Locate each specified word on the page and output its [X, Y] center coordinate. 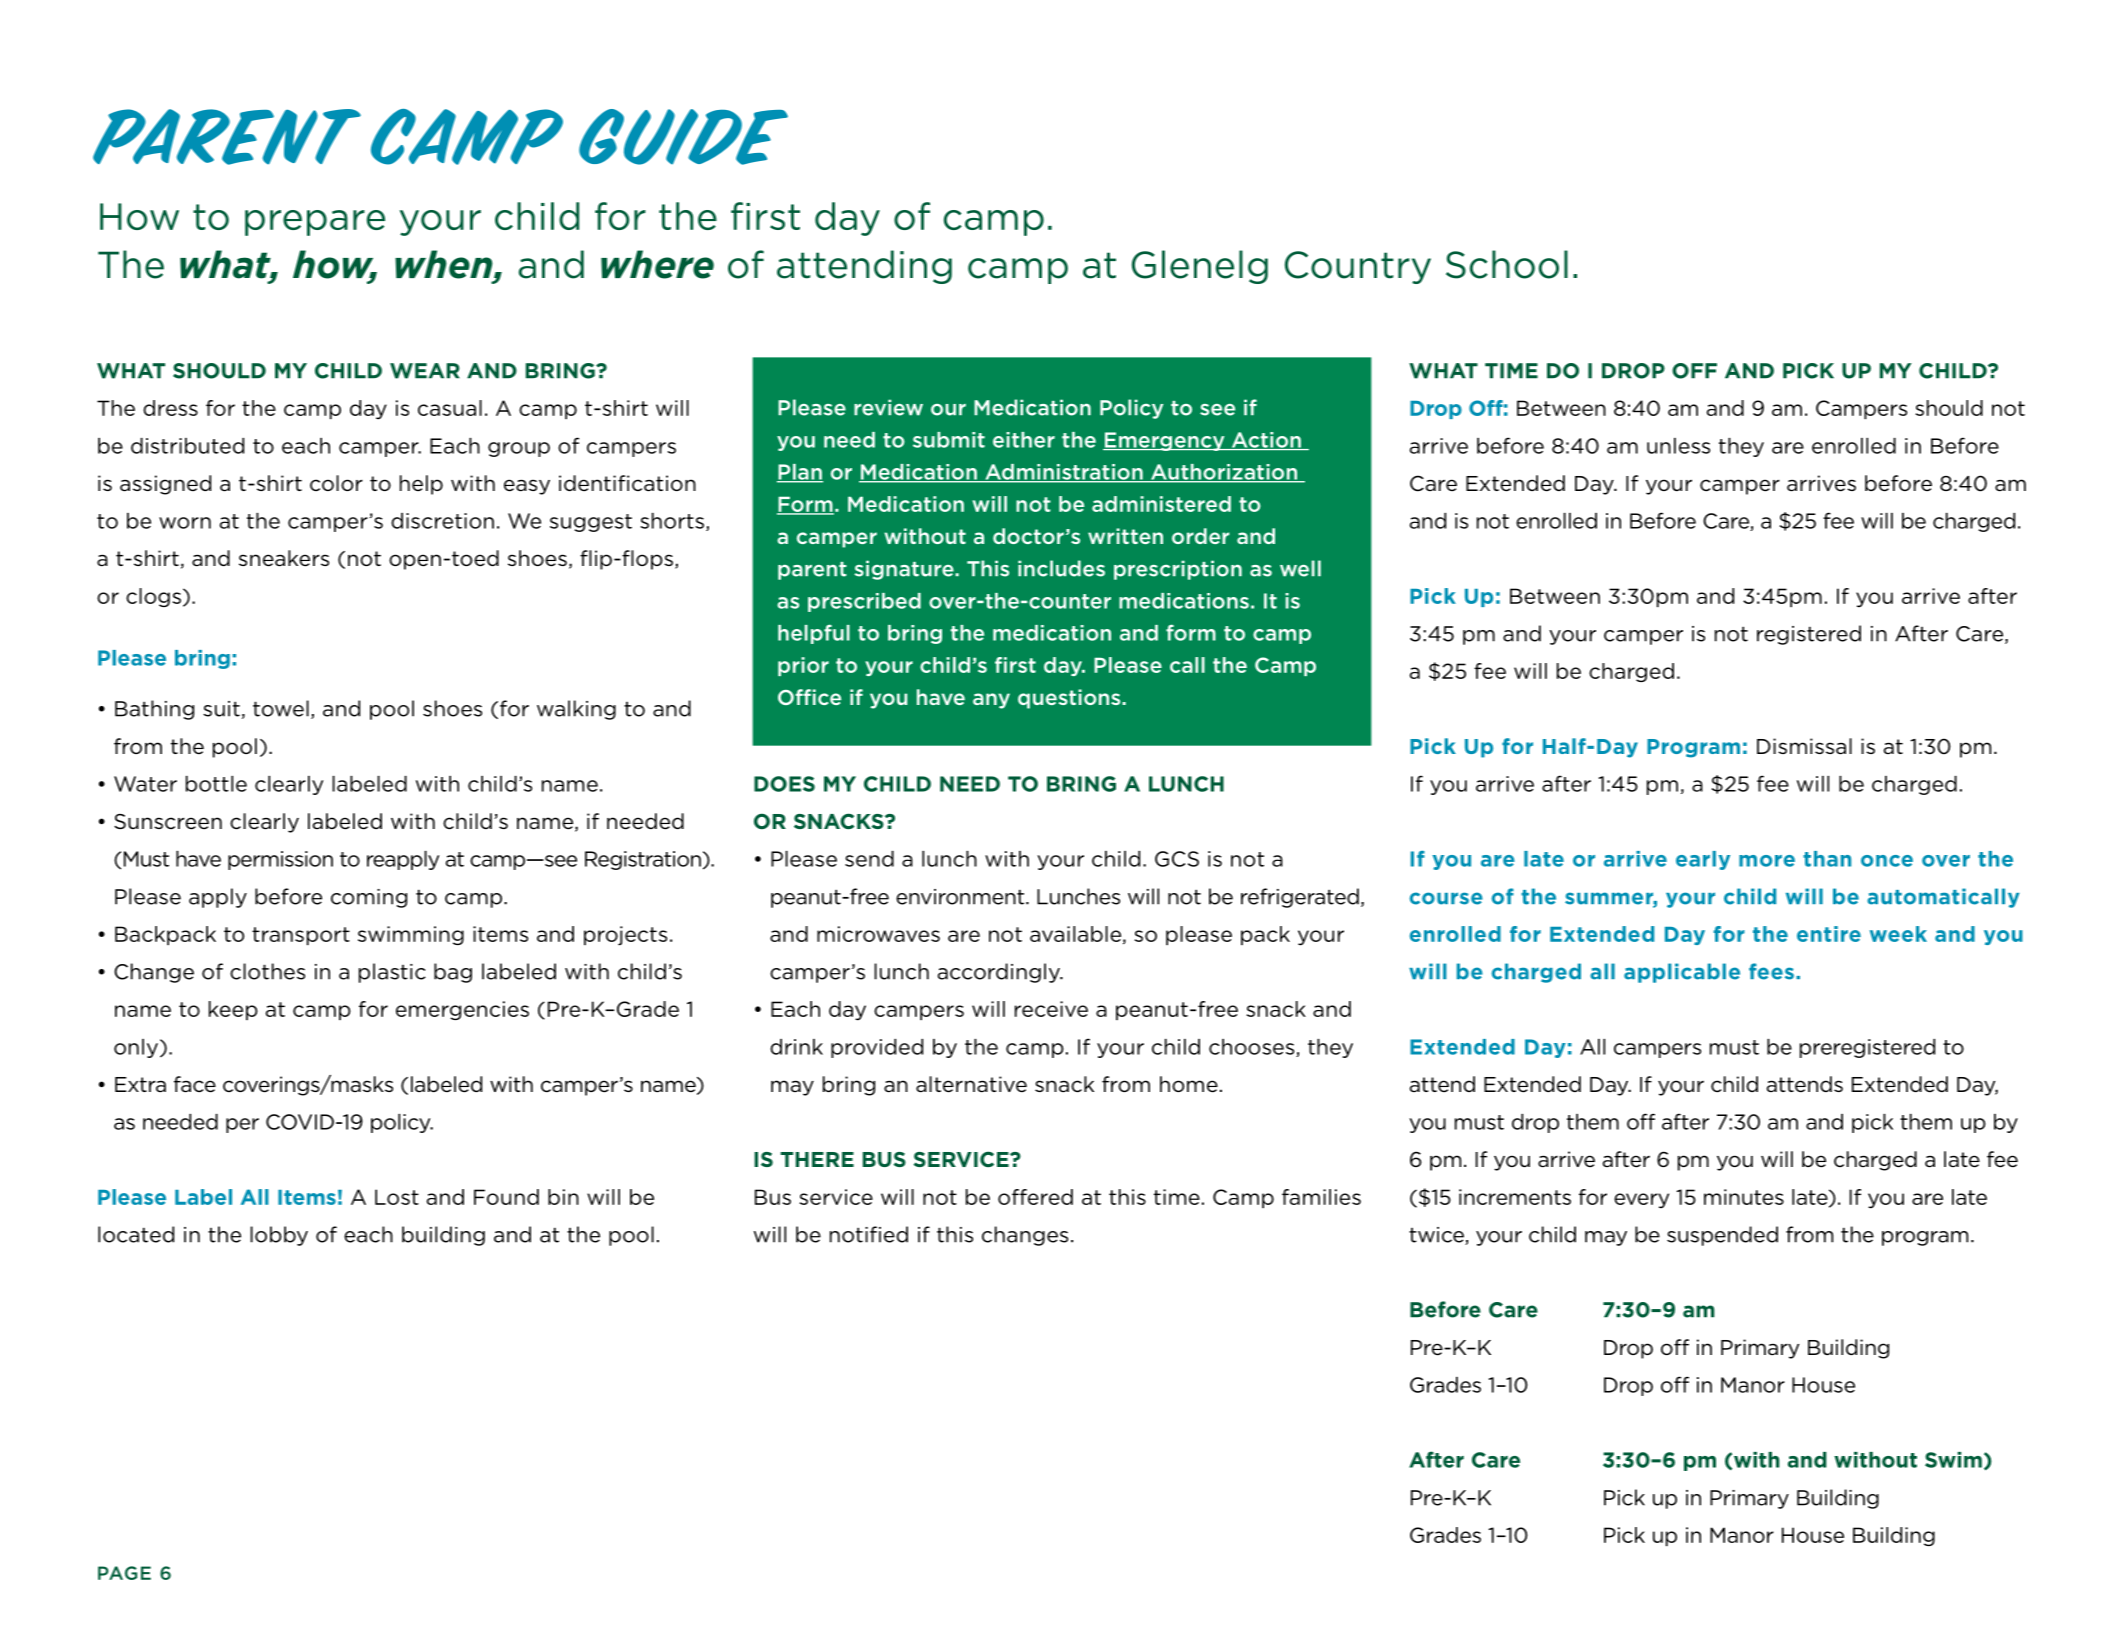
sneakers [284, 558]
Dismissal [1804, 746]
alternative [971, 1084]
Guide [683, 137]
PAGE [124, 1573]
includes [1061, 568]
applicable [1682, 973]
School [1507, 264]
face [195, 1084]
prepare [315, 223]
